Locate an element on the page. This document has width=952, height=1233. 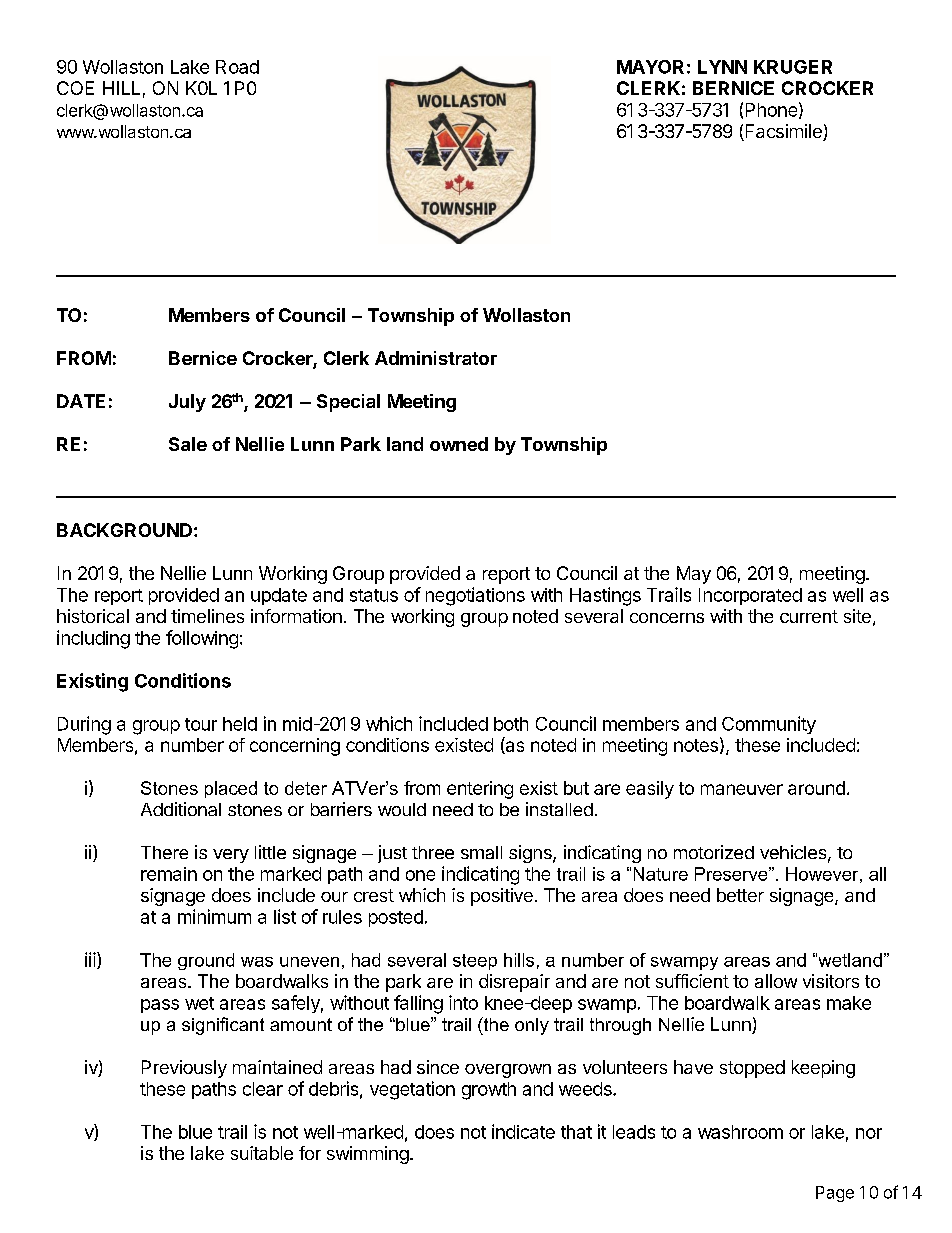
negotiations is located at coordinates (475, 596).
